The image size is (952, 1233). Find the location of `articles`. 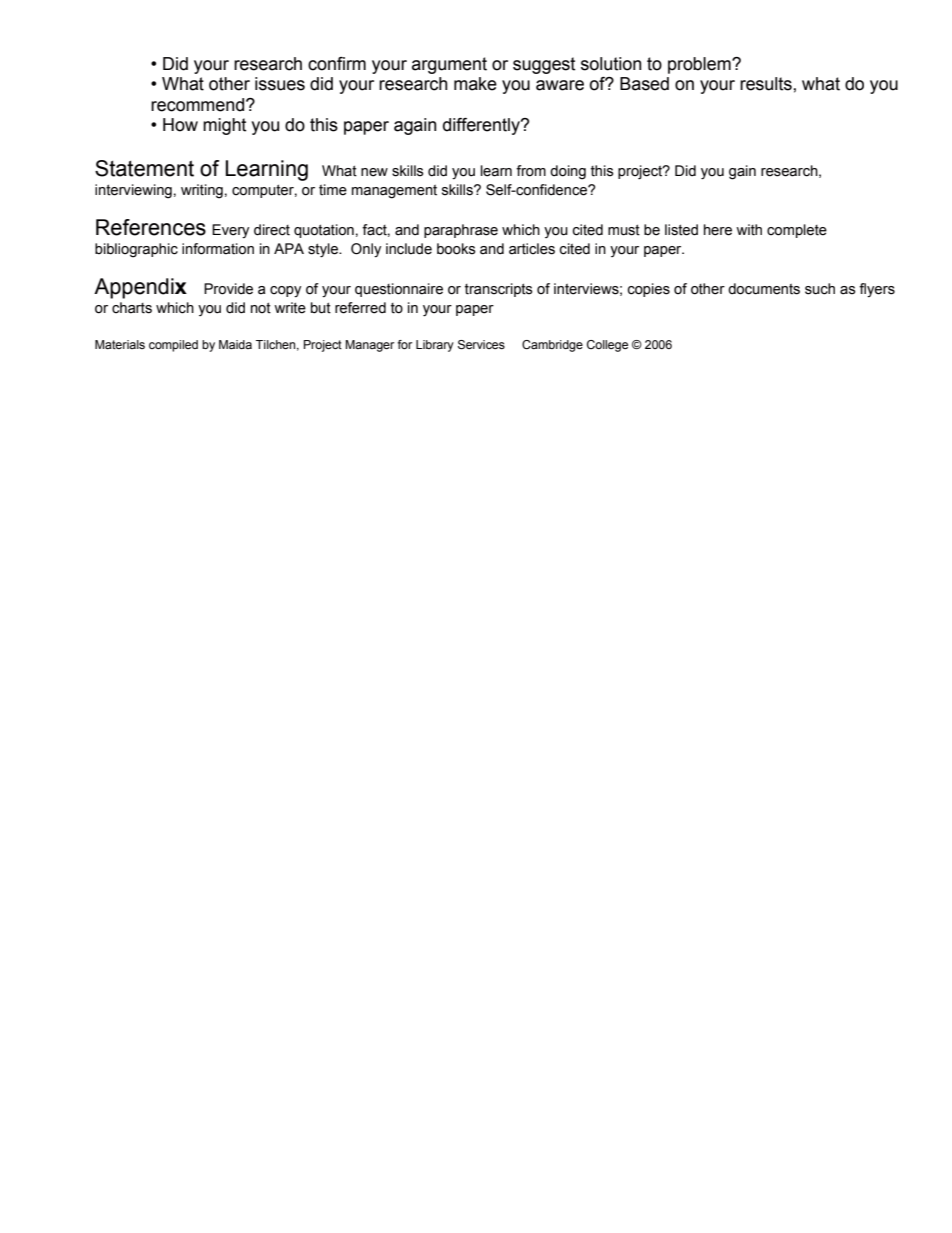

articles is located at coordinates (532, 249).
